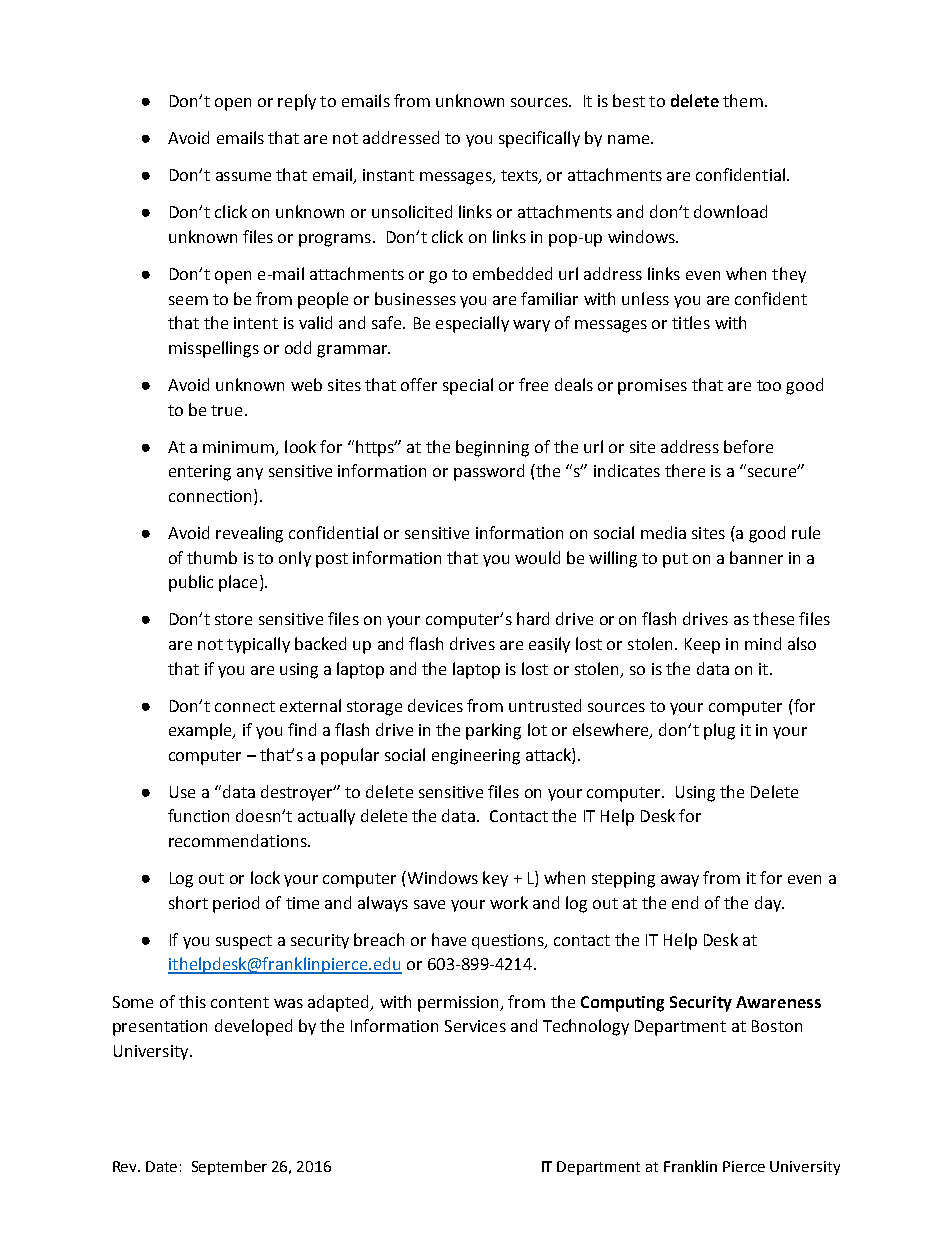  I want to click on assume, so click(243, 176).
